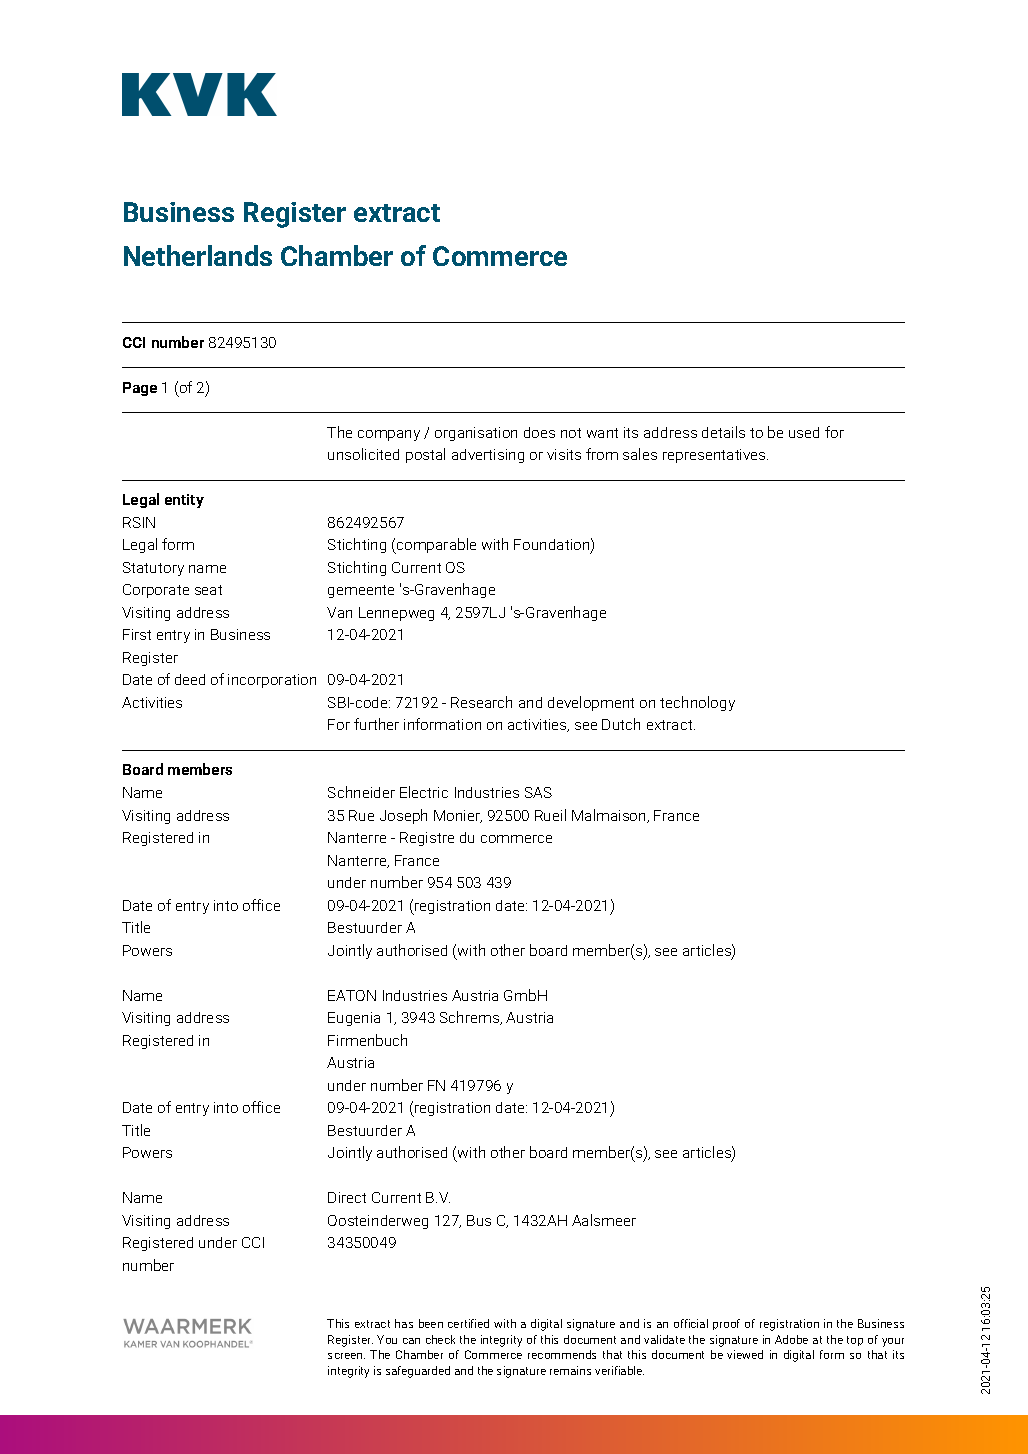 The height and width of the document is (1454, 1028). I want to click on Netherlands, so click(198, 255).
